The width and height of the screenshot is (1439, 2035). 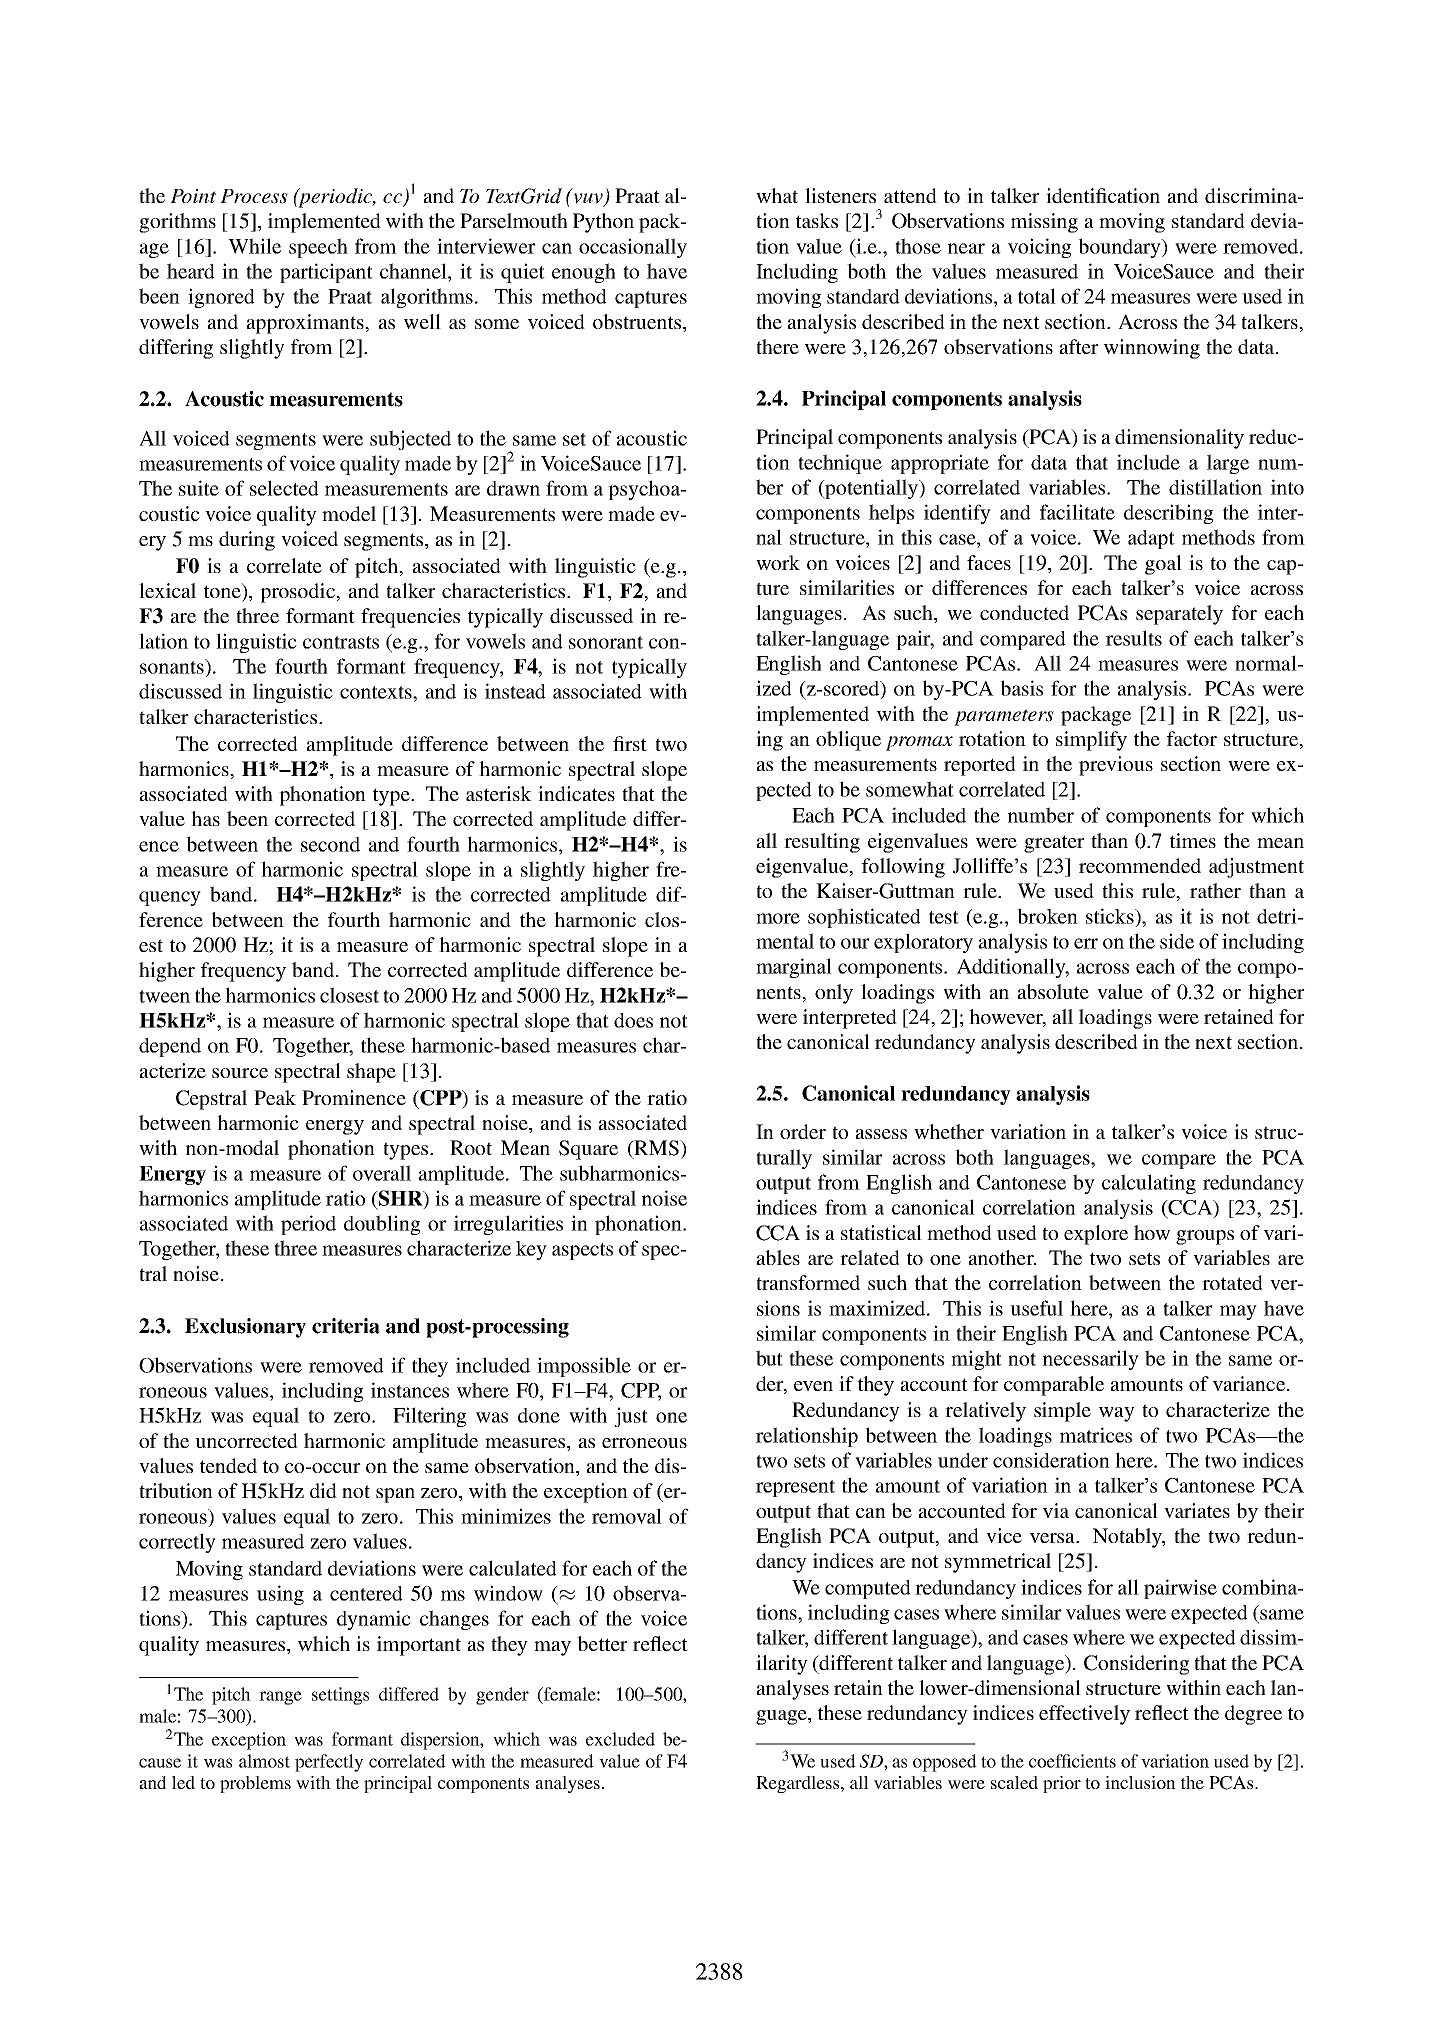 I want to click on transformed, so click(x=808, y=1282).
